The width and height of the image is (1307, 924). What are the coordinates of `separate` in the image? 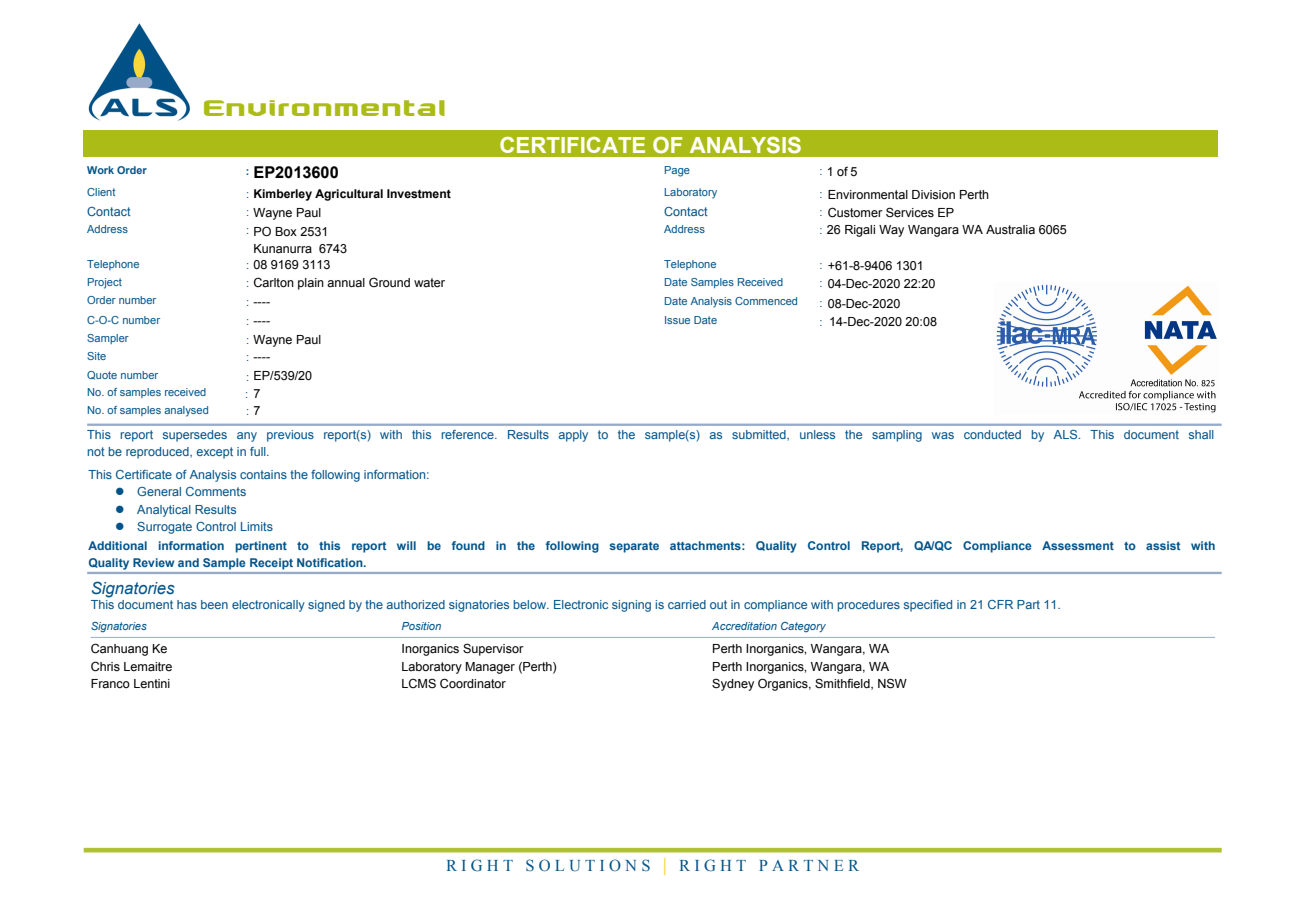 It's located at (634, 547).
